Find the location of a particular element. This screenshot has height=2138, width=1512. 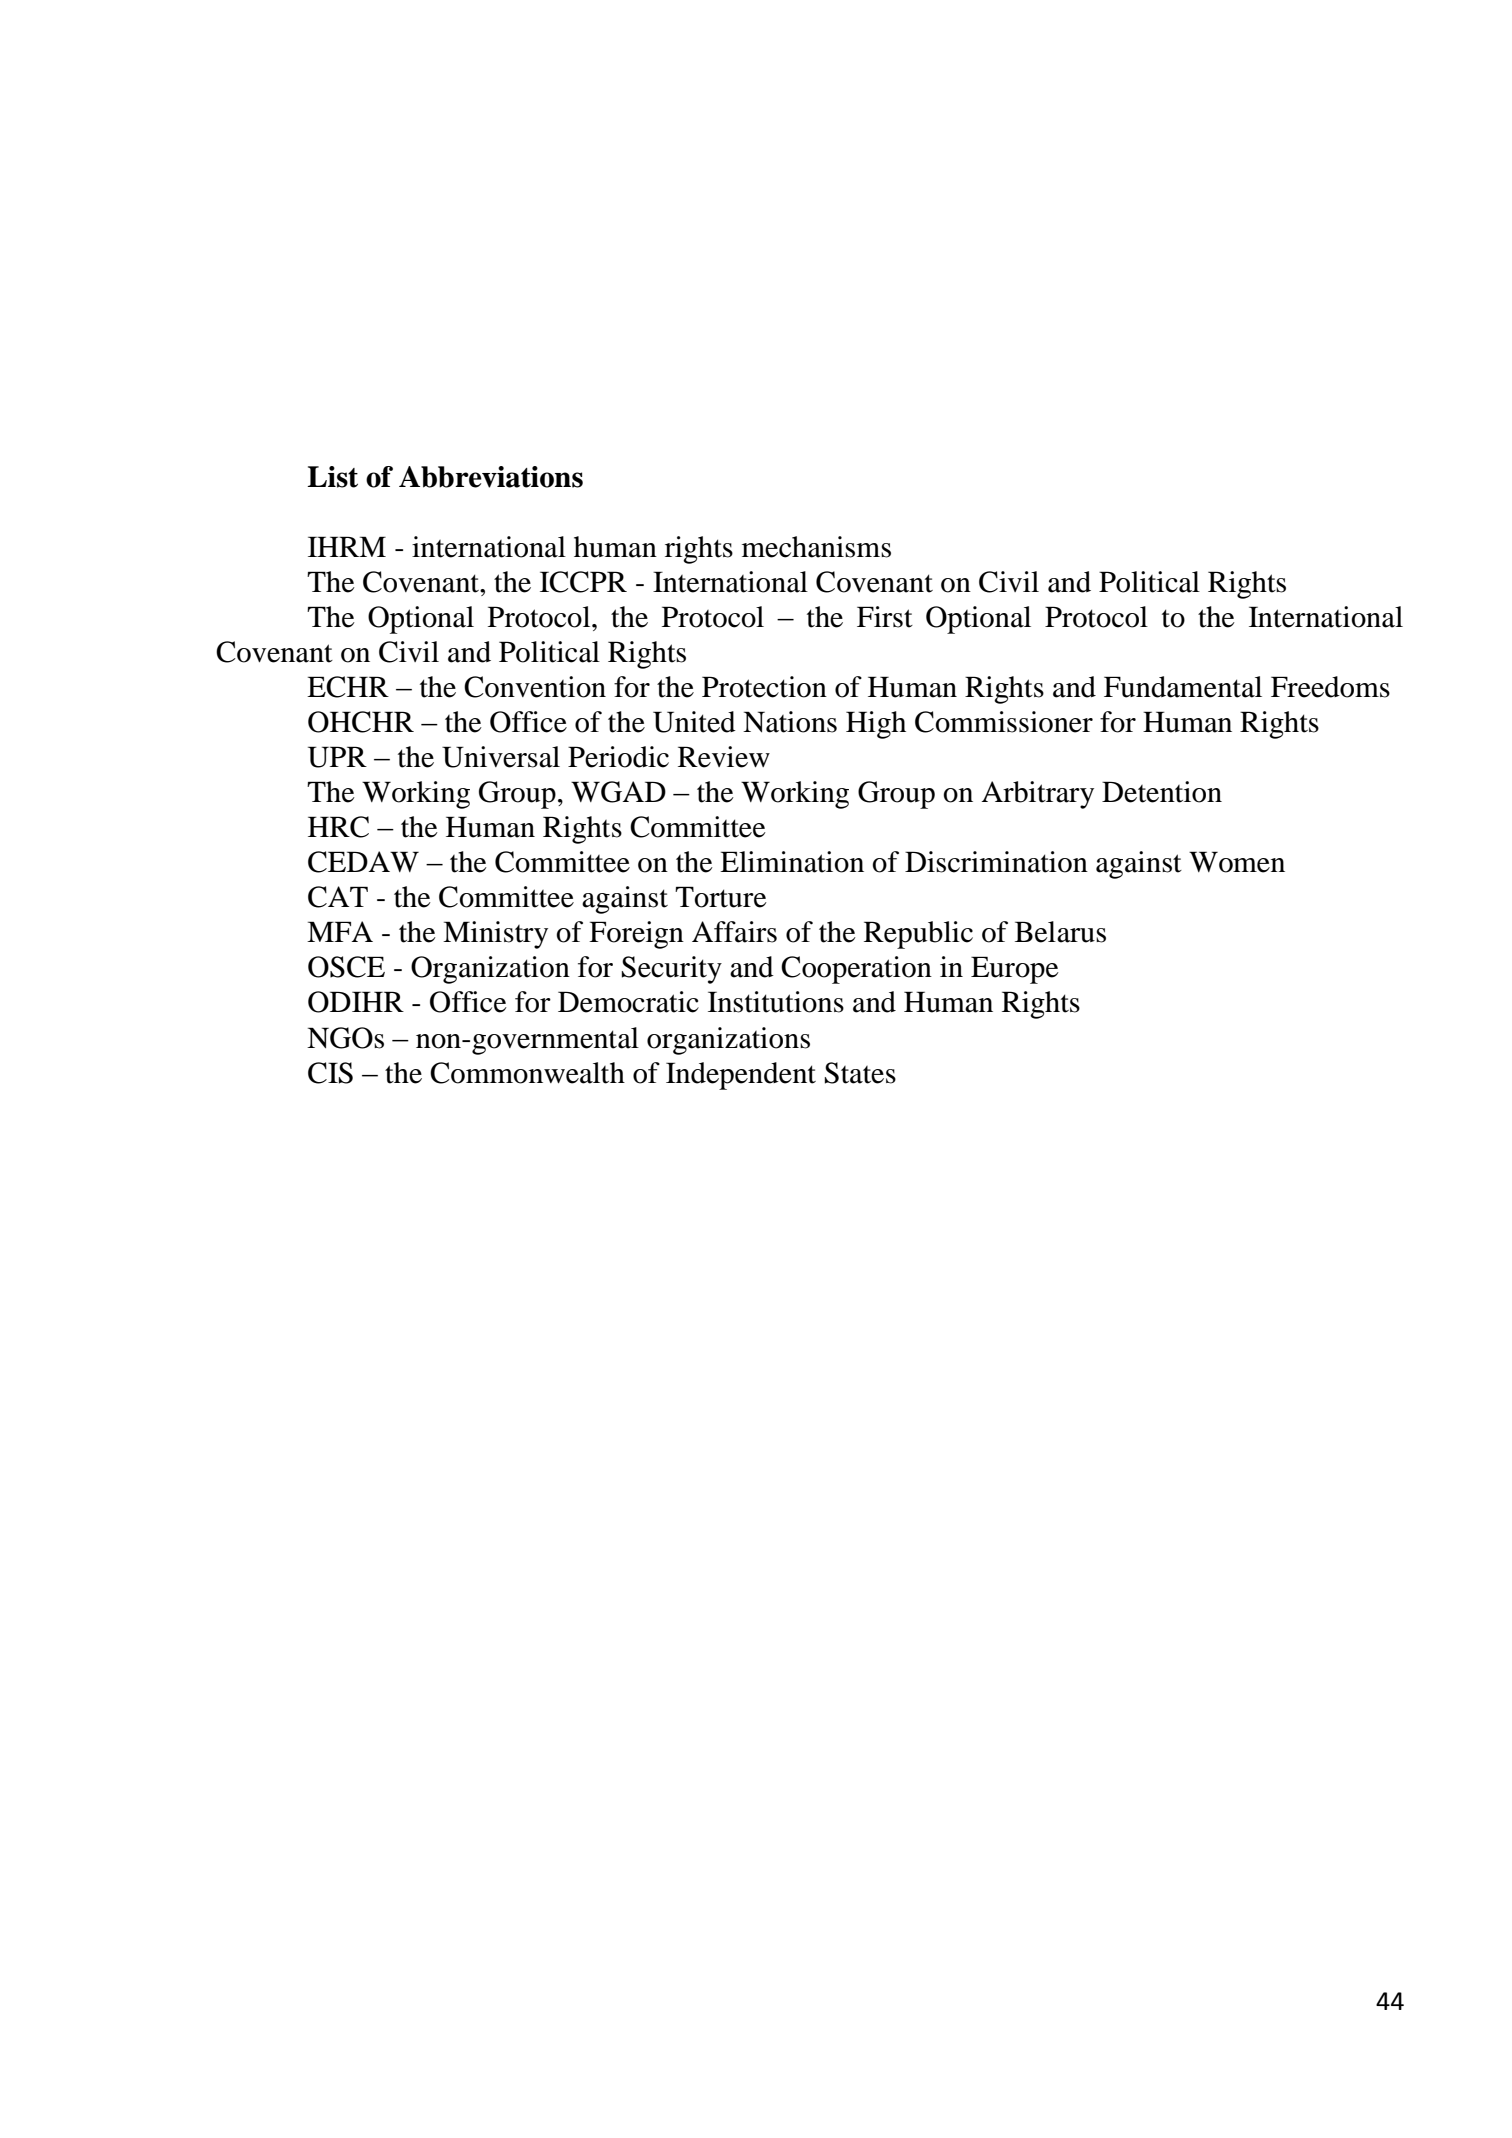

Fundamental is located at coordinates (1183, 687).
